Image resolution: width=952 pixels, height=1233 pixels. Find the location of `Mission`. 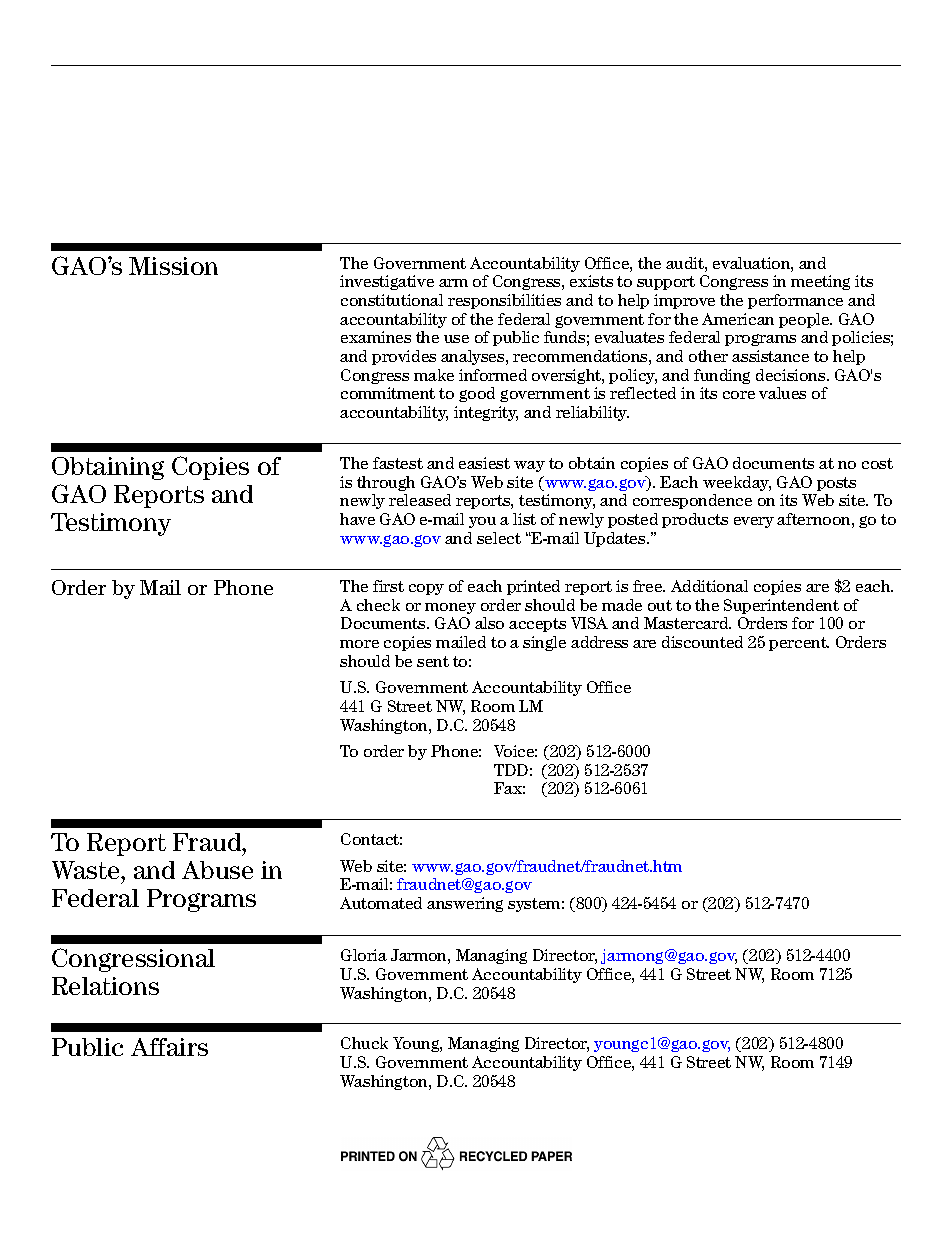

Mission is located at coordinates (173, 266).
